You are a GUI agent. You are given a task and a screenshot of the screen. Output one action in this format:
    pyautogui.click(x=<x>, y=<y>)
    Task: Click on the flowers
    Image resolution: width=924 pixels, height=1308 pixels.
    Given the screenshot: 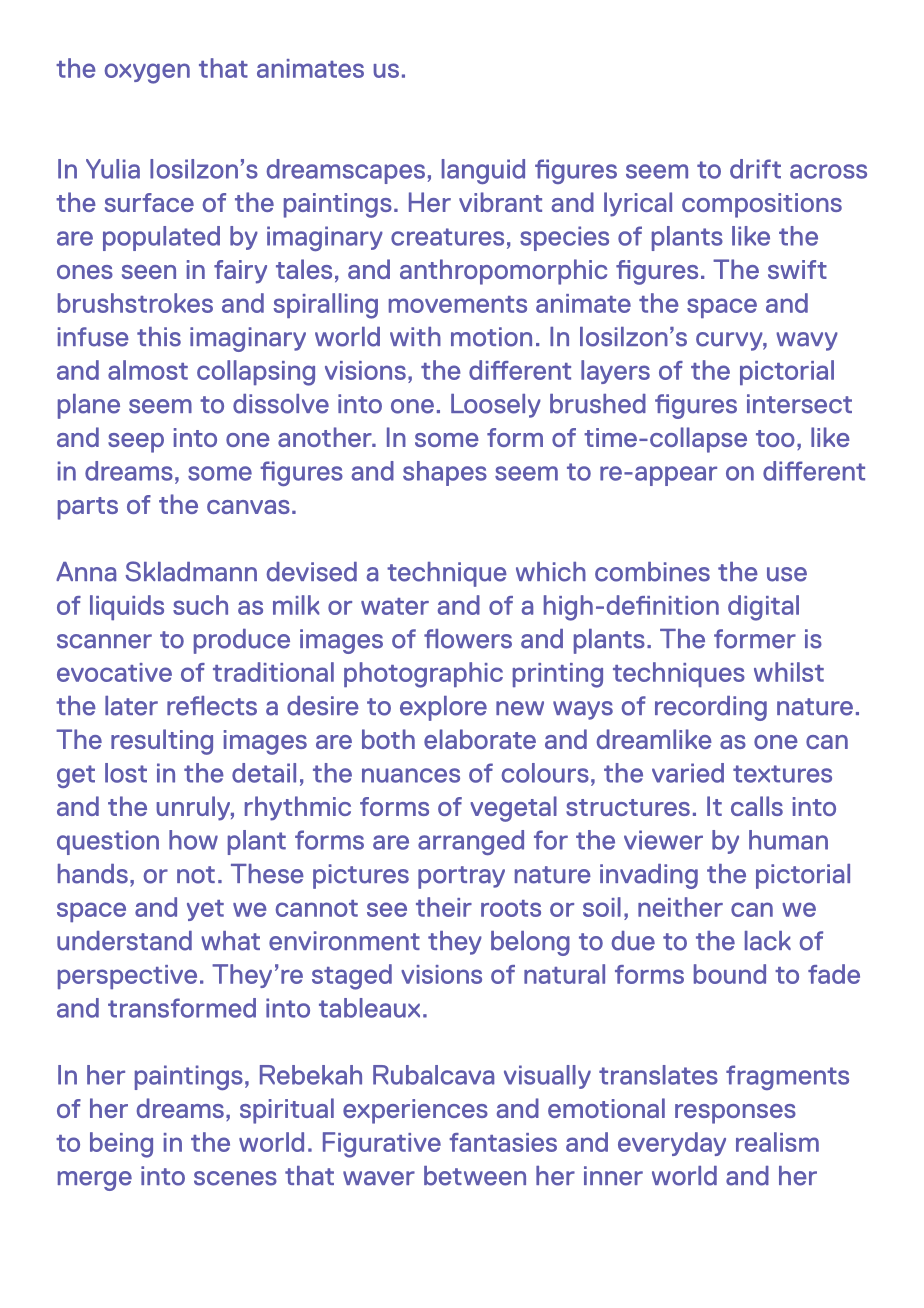 What is the action you would take?
    pyautogui.click(x=468, y=639)
